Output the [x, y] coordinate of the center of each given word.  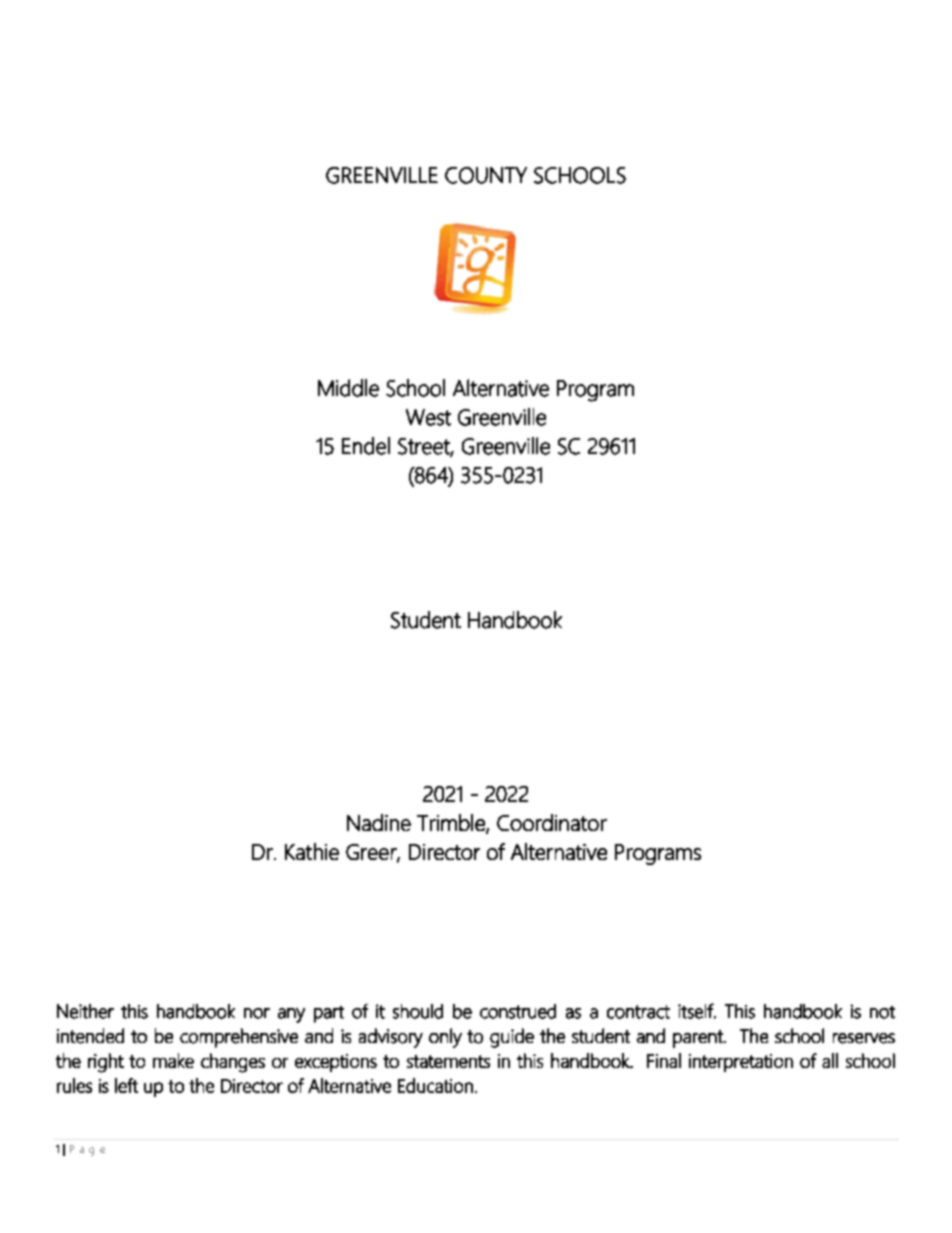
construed [518, 1011]
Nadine [379, 822]
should [418, 1011]
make [173, 1060]
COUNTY [486, 175]
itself [697, 1011]
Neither [85, 1011]
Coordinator [552, 822]
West [428, 417]
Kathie [312, 851]
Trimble [452, 823]
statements [448, 1061]
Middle [348, 388]
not [882, 1012]
